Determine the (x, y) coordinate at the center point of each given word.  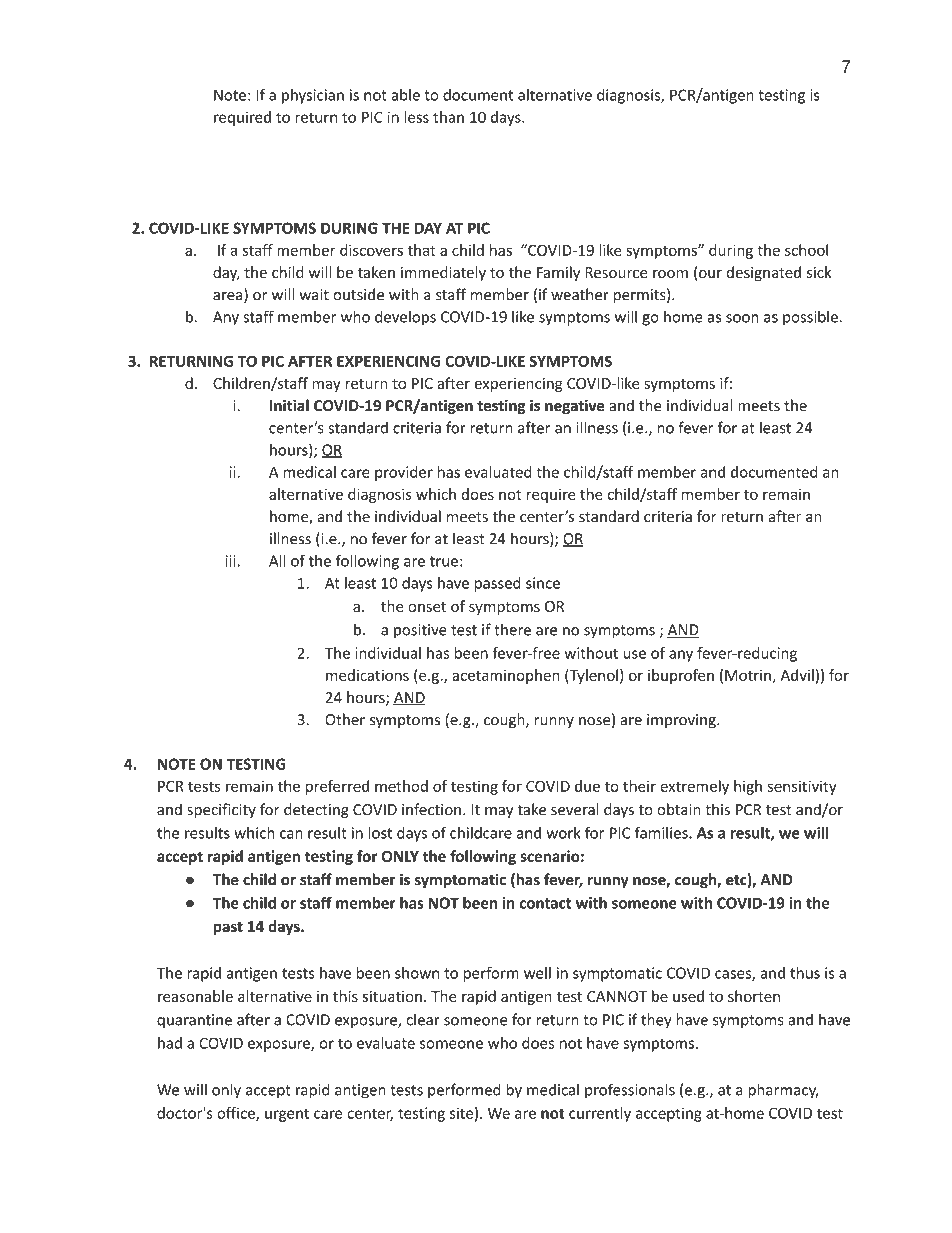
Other (345, 719)
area (229, 297)
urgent (287, 1115)
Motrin (748, 675)
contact (545, 903)
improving (682, 721)
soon (742, 318)
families (662, 832)
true (444, 561)
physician (313, 96)
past (228, 928)
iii (232, 561)
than (448, 117)
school (806, 250)
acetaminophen (506, 676)
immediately (443, 273)
